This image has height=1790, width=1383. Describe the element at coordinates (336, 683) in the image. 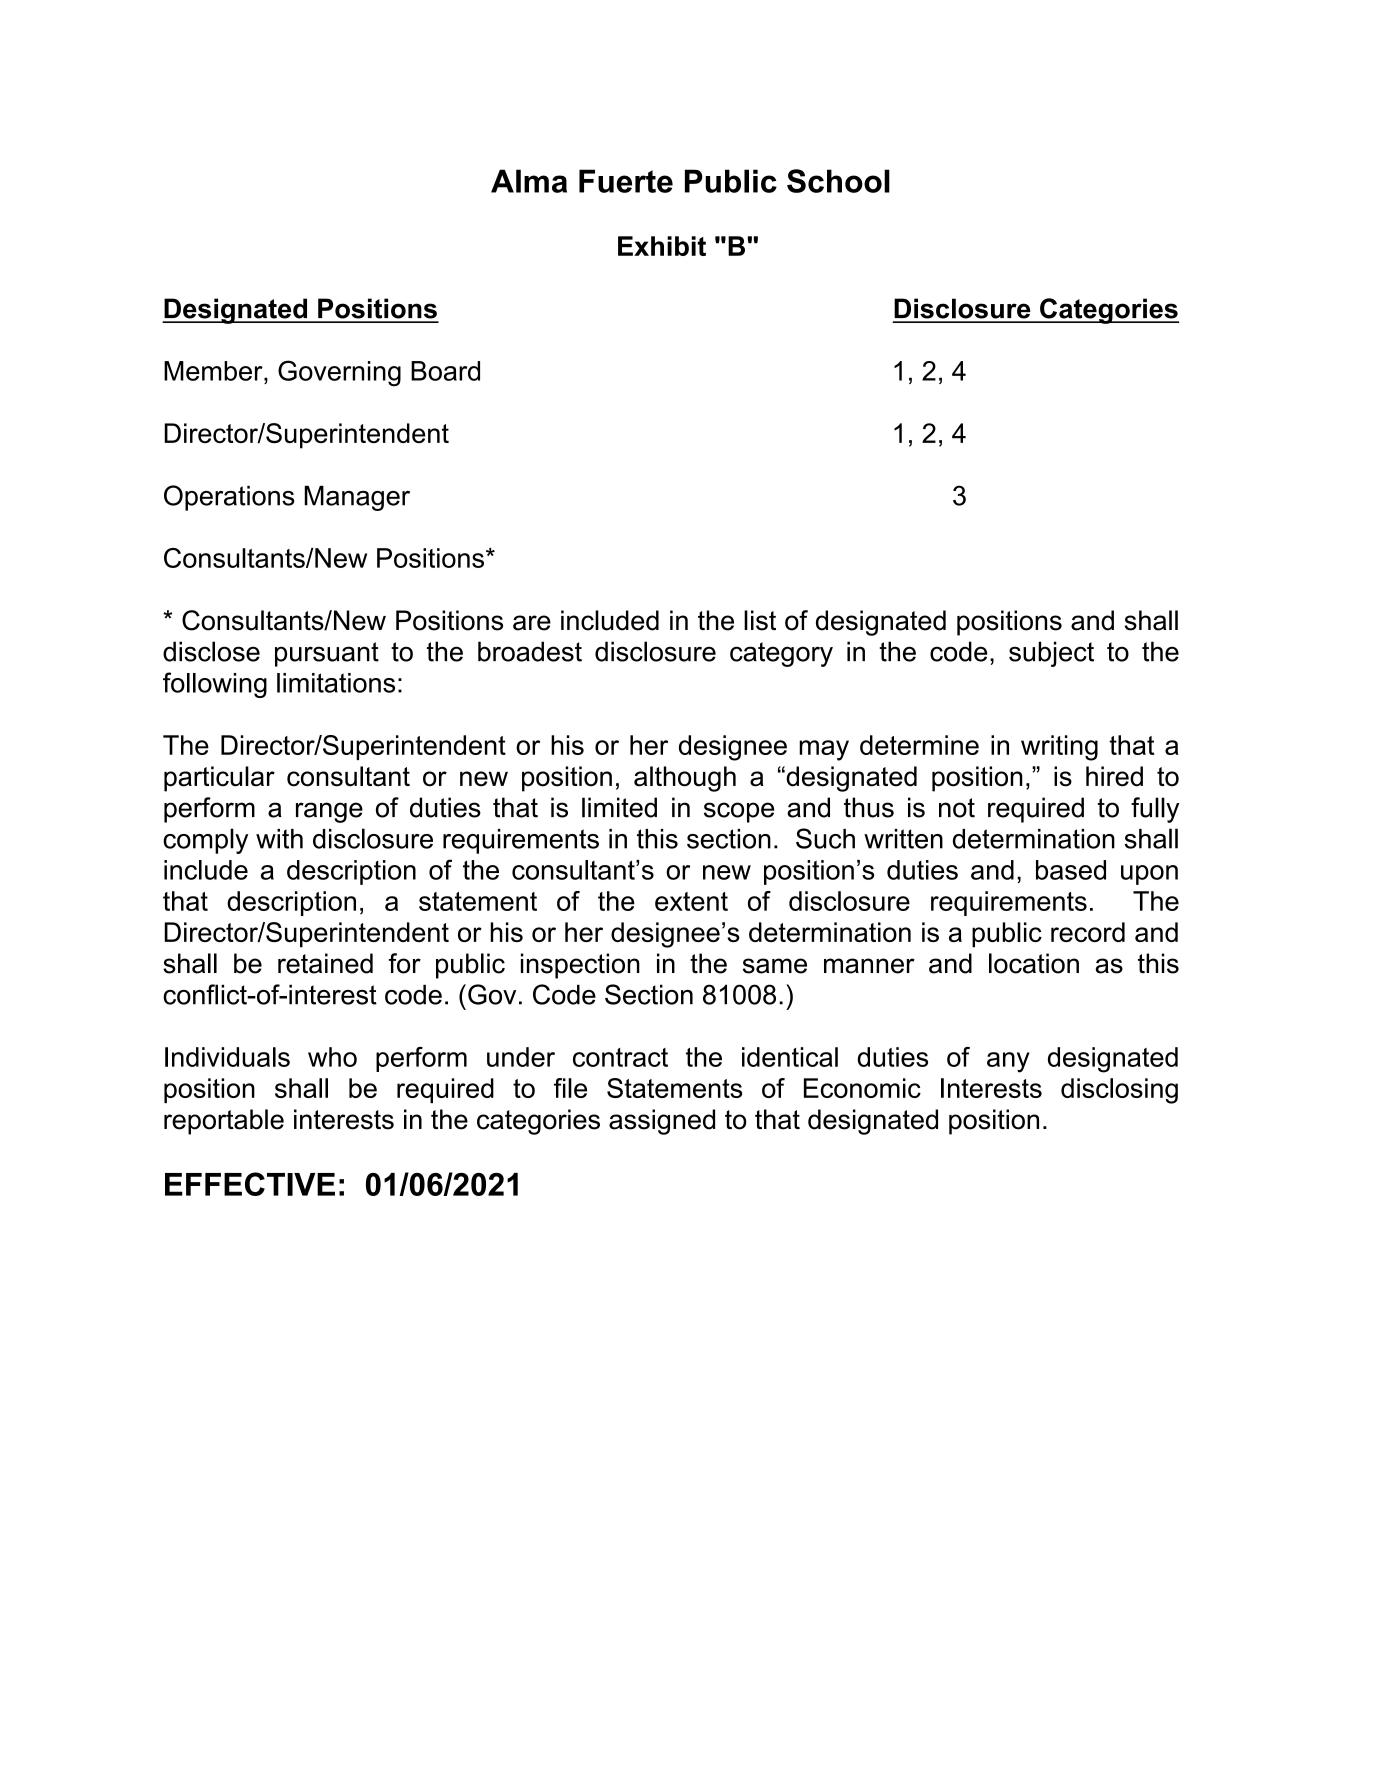

I see `limitations` at that location.
